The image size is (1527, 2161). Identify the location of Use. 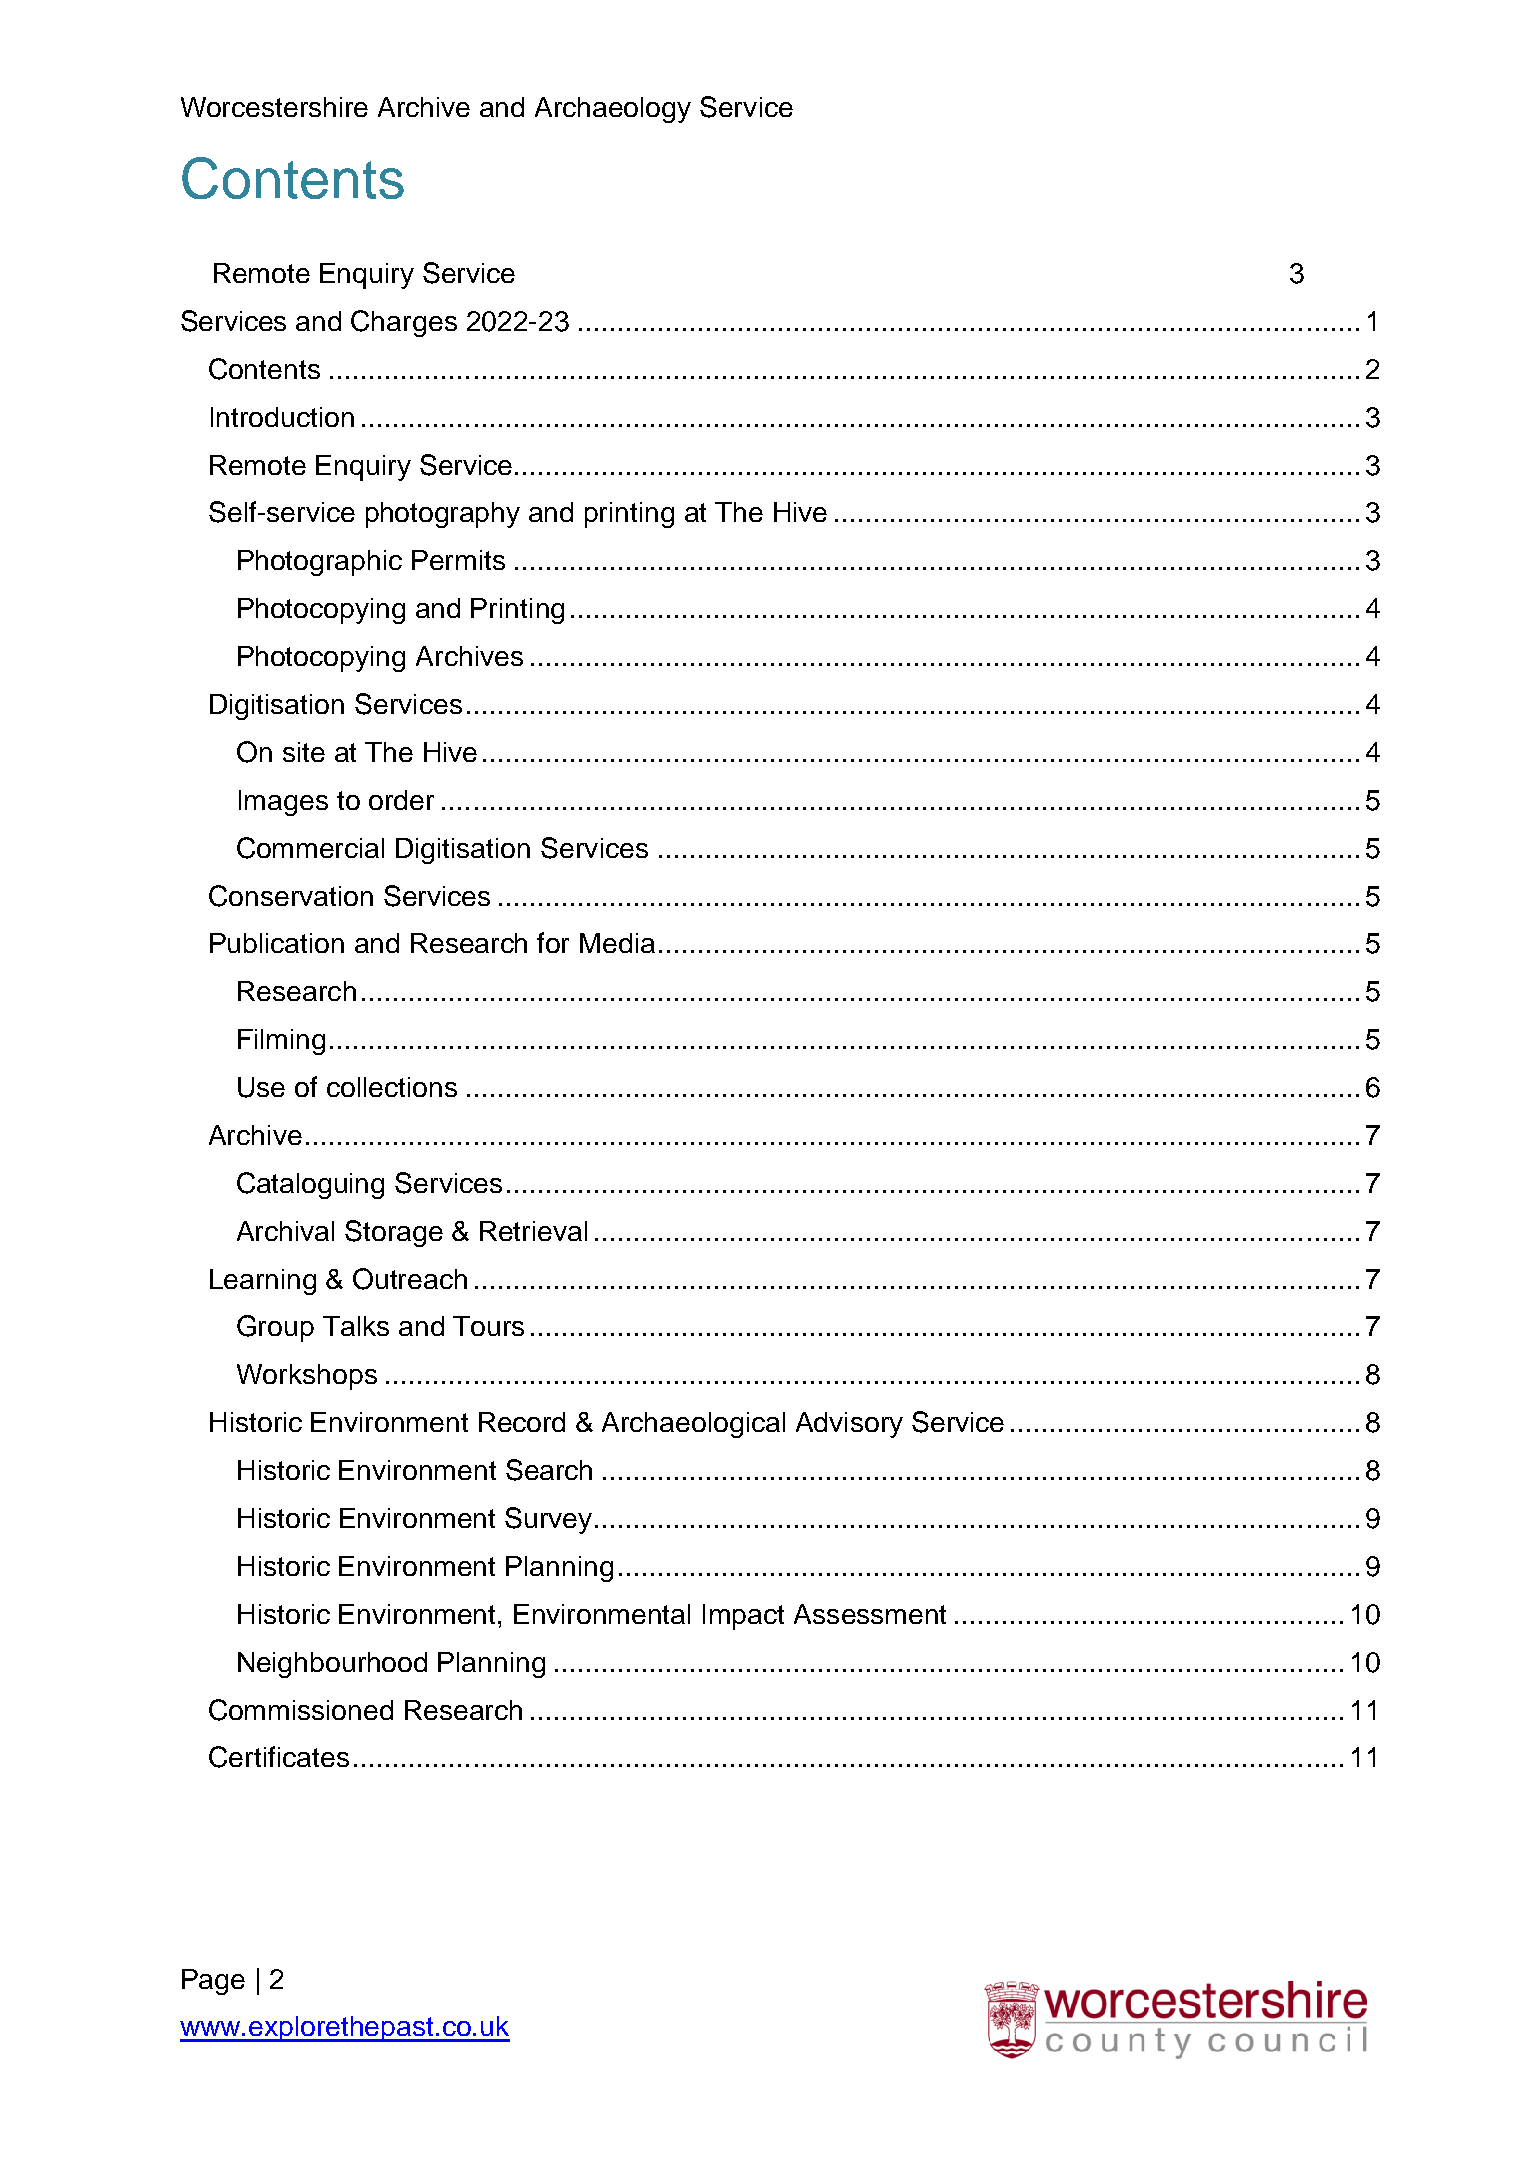
(261, 1087).
